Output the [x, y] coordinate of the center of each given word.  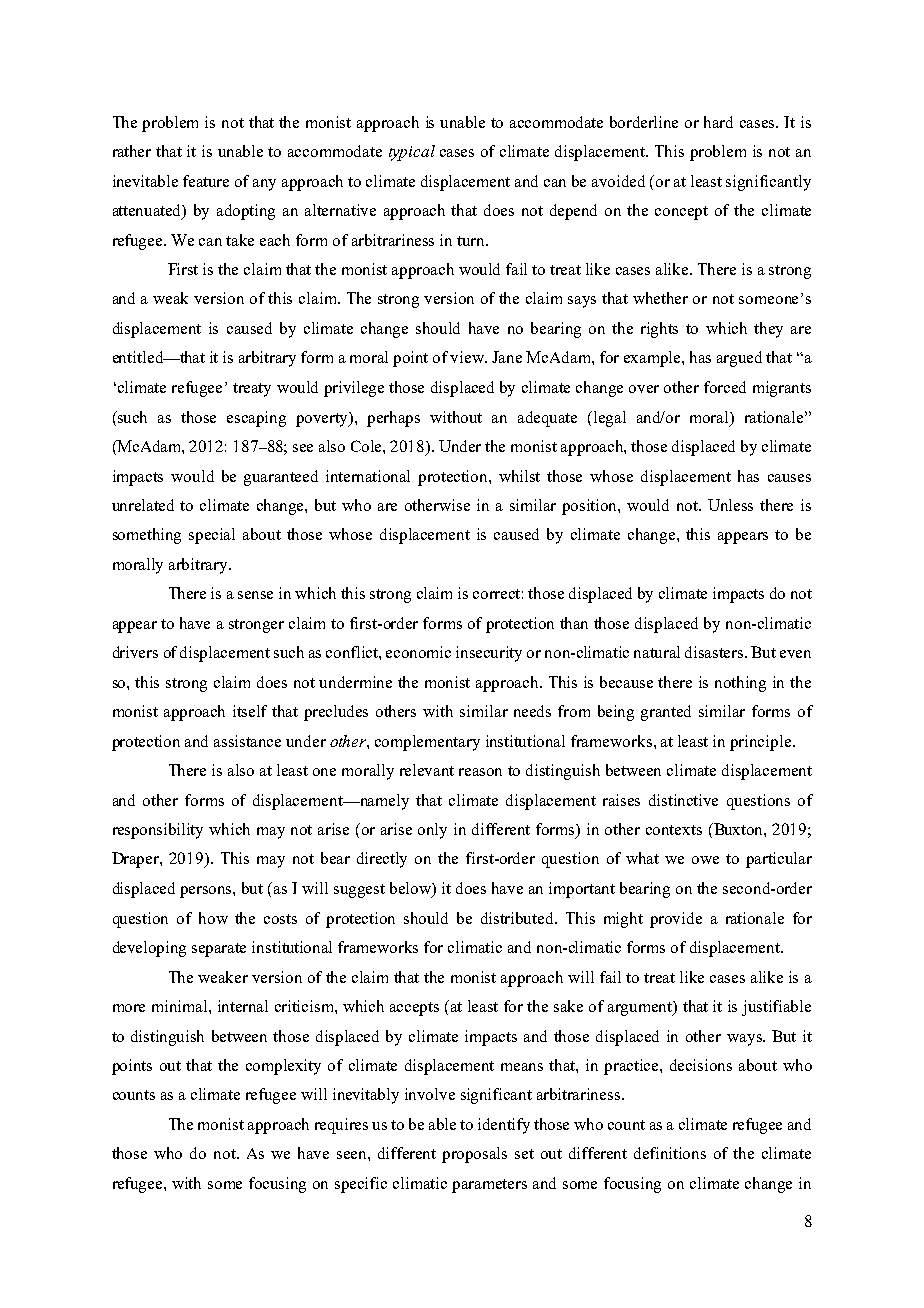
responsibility [158, 831]
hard [718, 122]
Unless [730, 505]
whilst [519, 476]
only [432, 831]
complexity [283, 1067]
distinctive [683, 800]
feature [206, 181]
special [212, 536]
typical [412, 153]
